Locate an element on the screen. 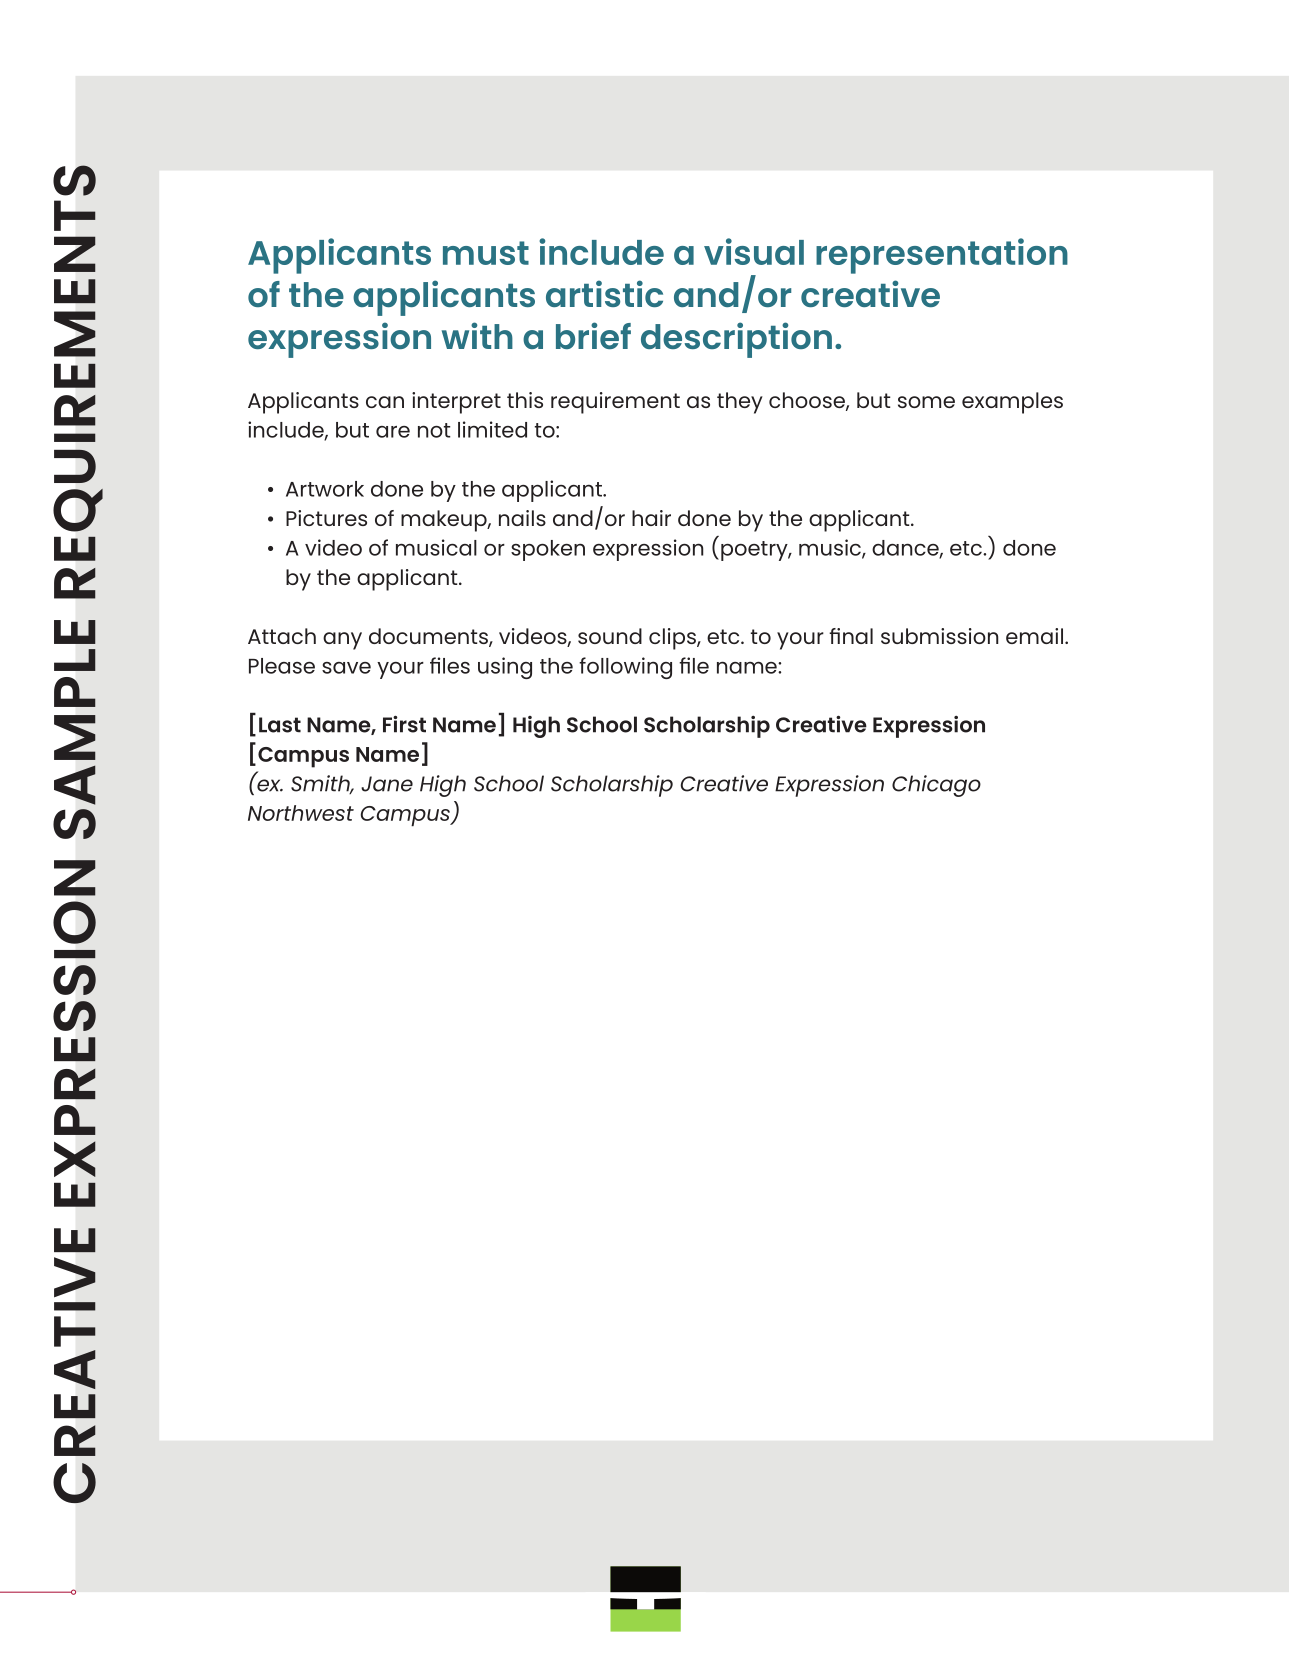 The width and height of the screenshot is (1289, 1668). Pictures is located at coordinates (326, 518).
